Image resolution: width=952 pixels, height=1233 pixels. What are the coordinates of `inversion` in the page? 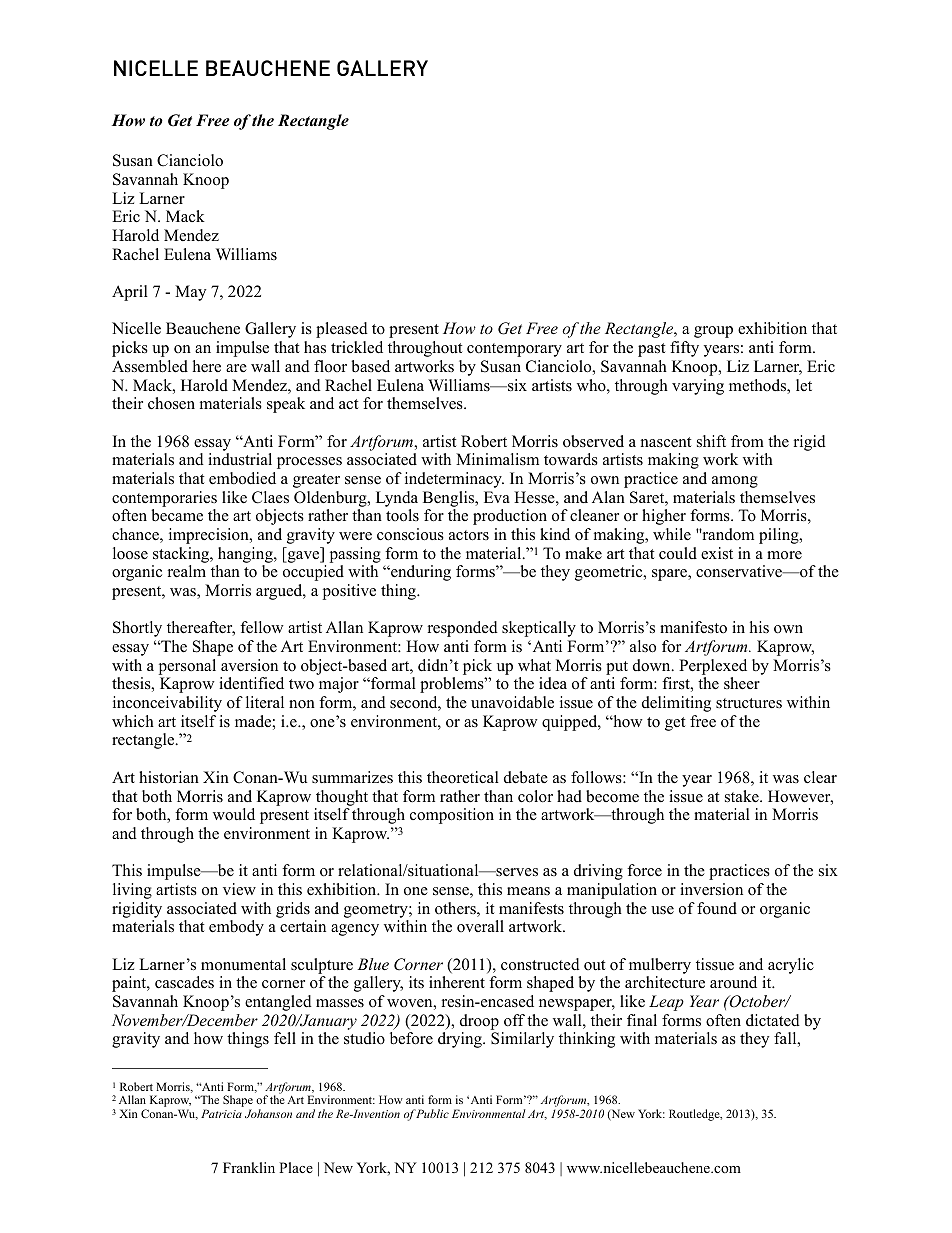 It's located at (711, 889).
